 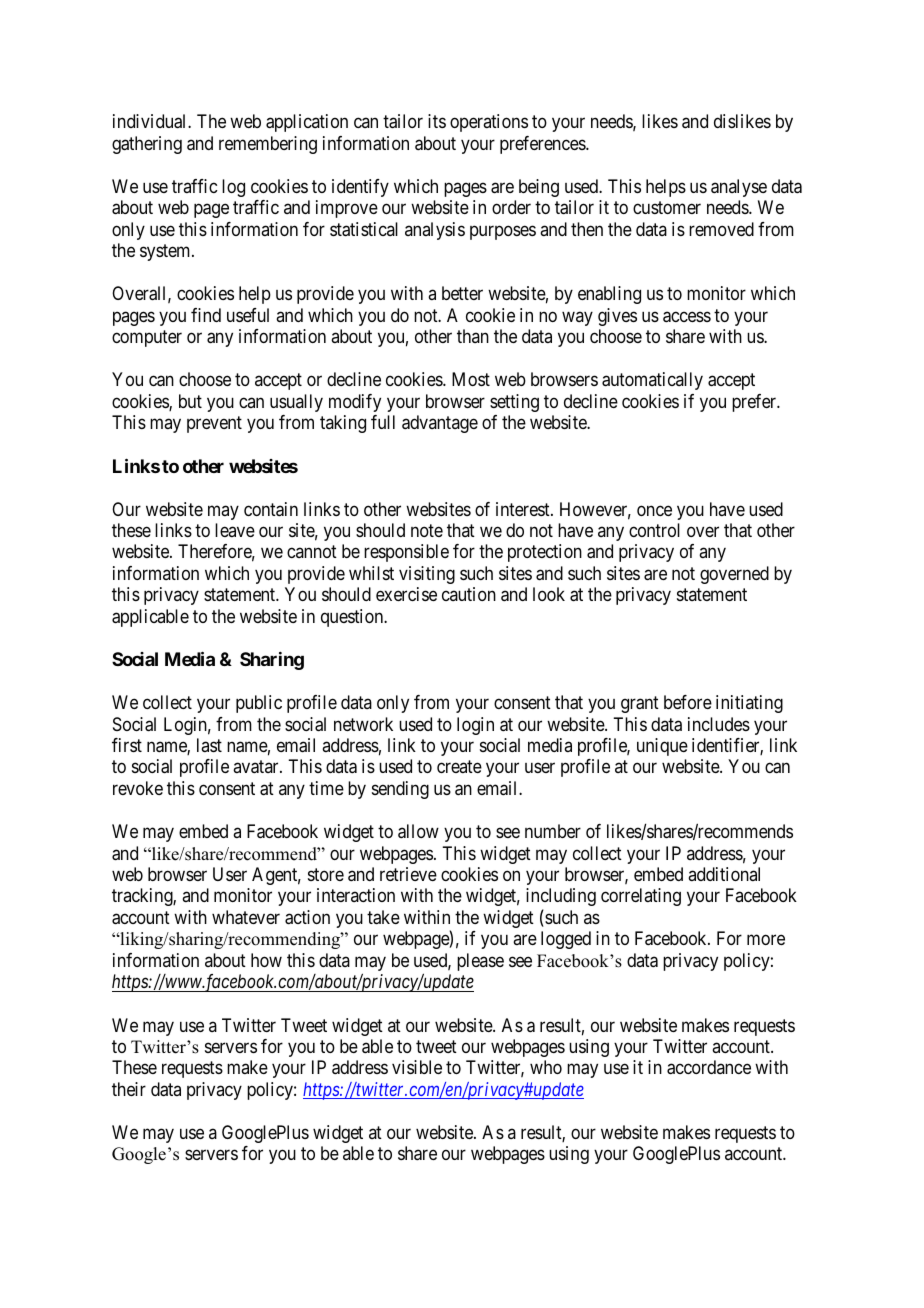 What do you see at coordinates (654, 530) in the page?
I see `control` at bounding box center [654, 530].
